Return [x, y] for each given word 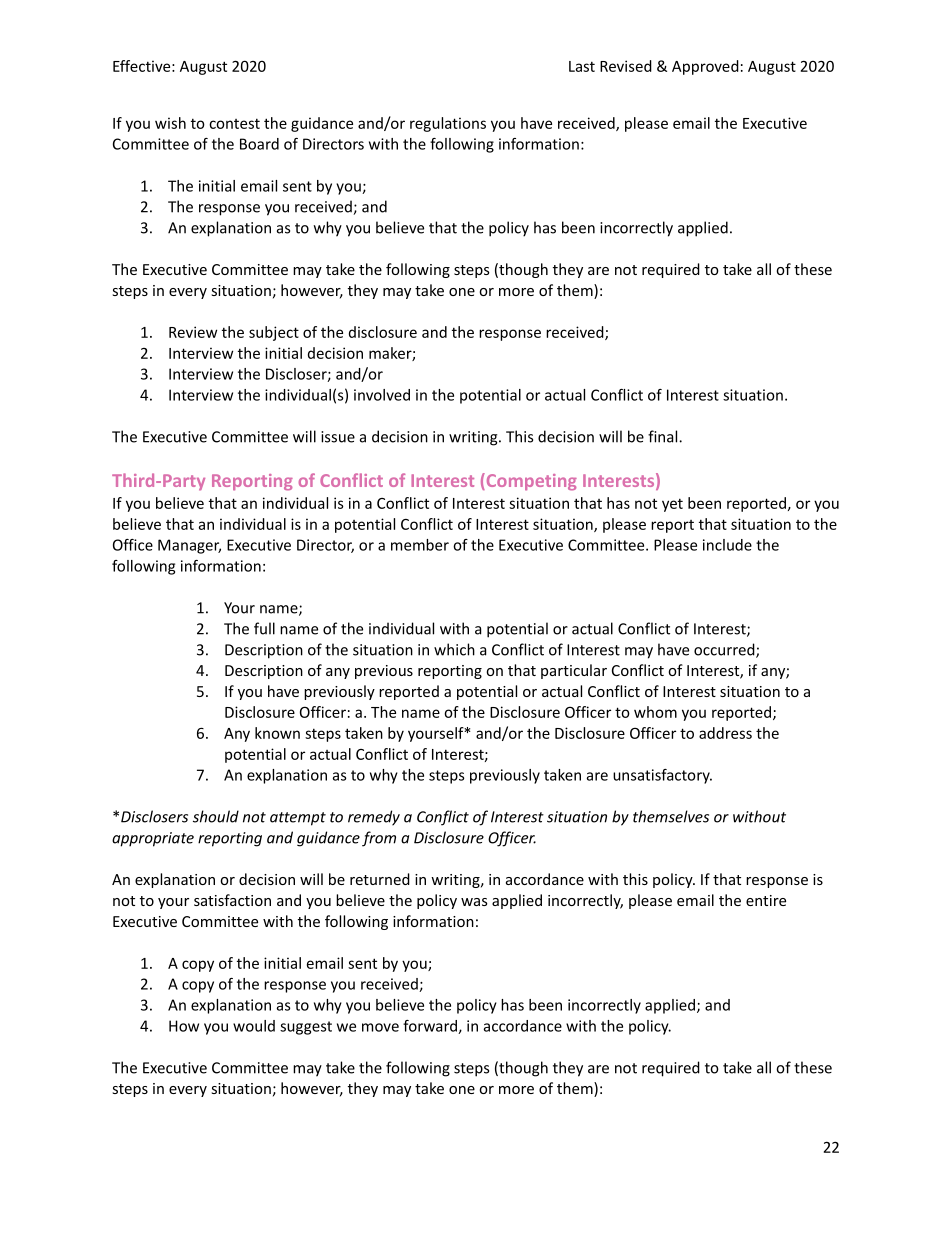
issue [338, 437]
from [379, 839]
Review [193, 332]
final [664, 436]
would [254, 1026]
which [454, 649]
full [264, 628]
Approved [705, 67]
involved [382, 395]
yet [672, 505]
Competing [530, 482]
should [216, 816]
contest [234, 123]
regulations [448, 124]
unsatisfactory [662, 776]
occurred [725, 650]
